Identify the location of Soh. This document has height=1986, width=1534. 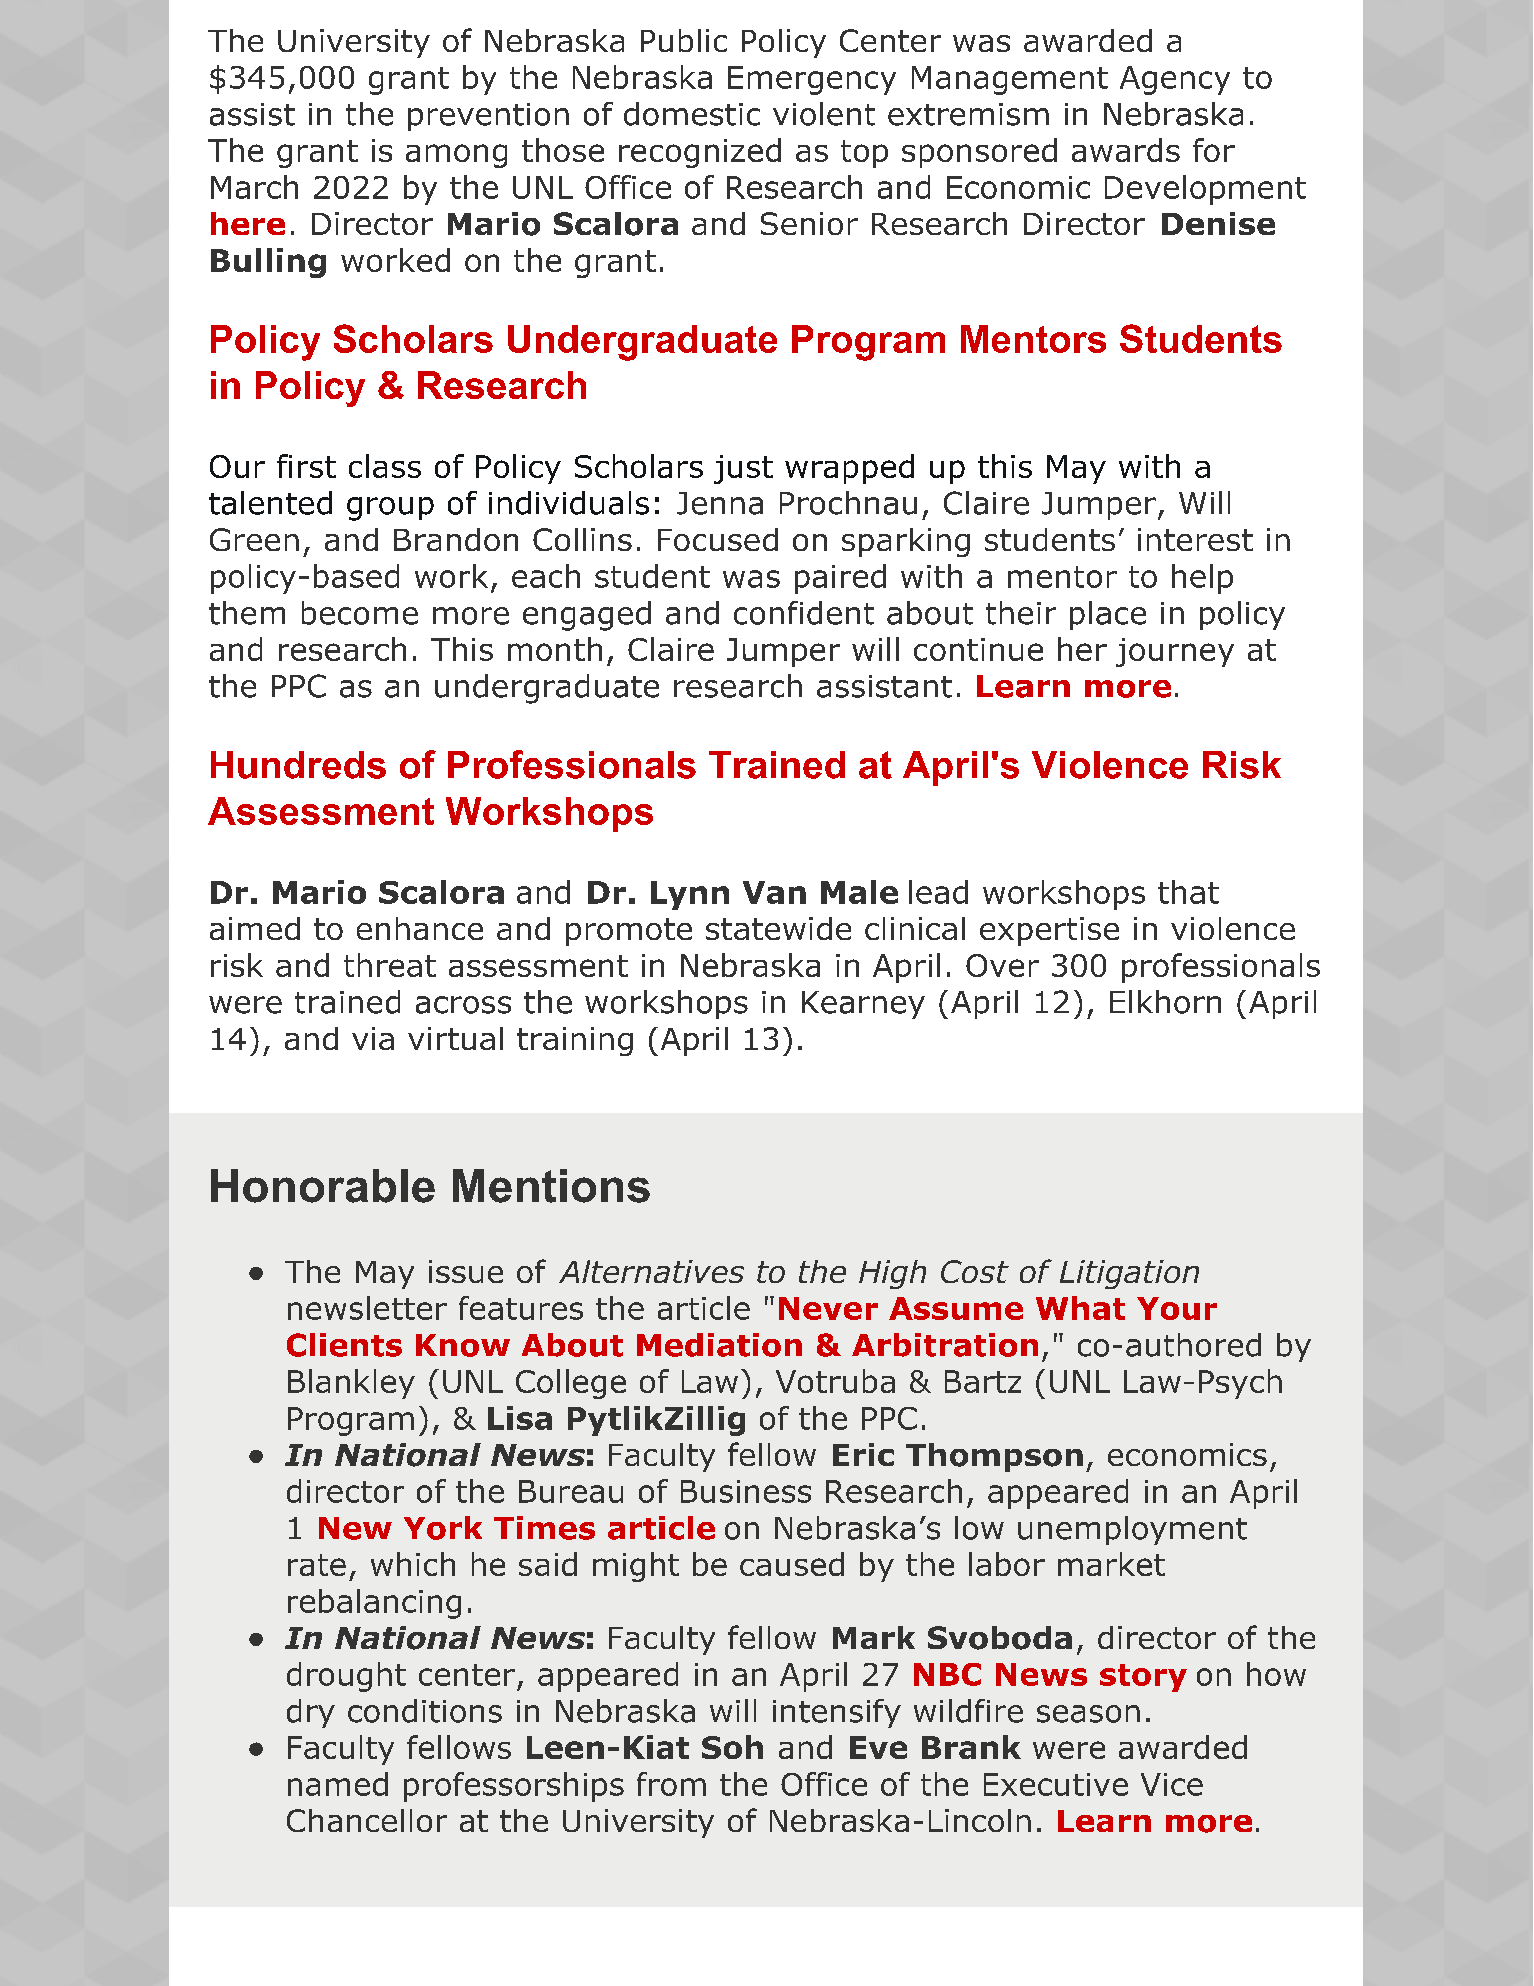
(732, 1747).
